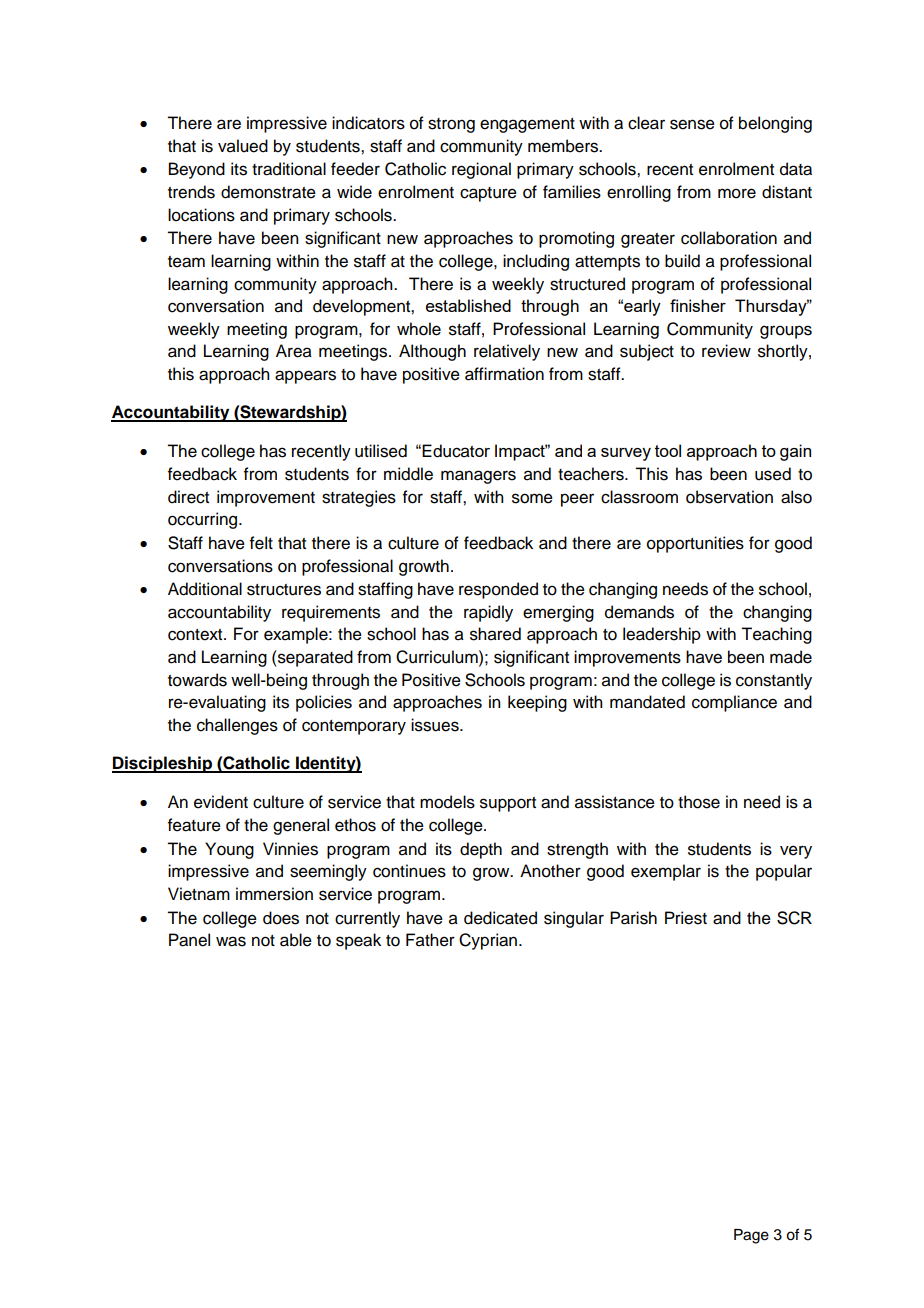 Image resolution: width=924 pixels, height=1308 pixels. Describe the element at coordinates (737, 193) in the page. I see `more` at that location.
